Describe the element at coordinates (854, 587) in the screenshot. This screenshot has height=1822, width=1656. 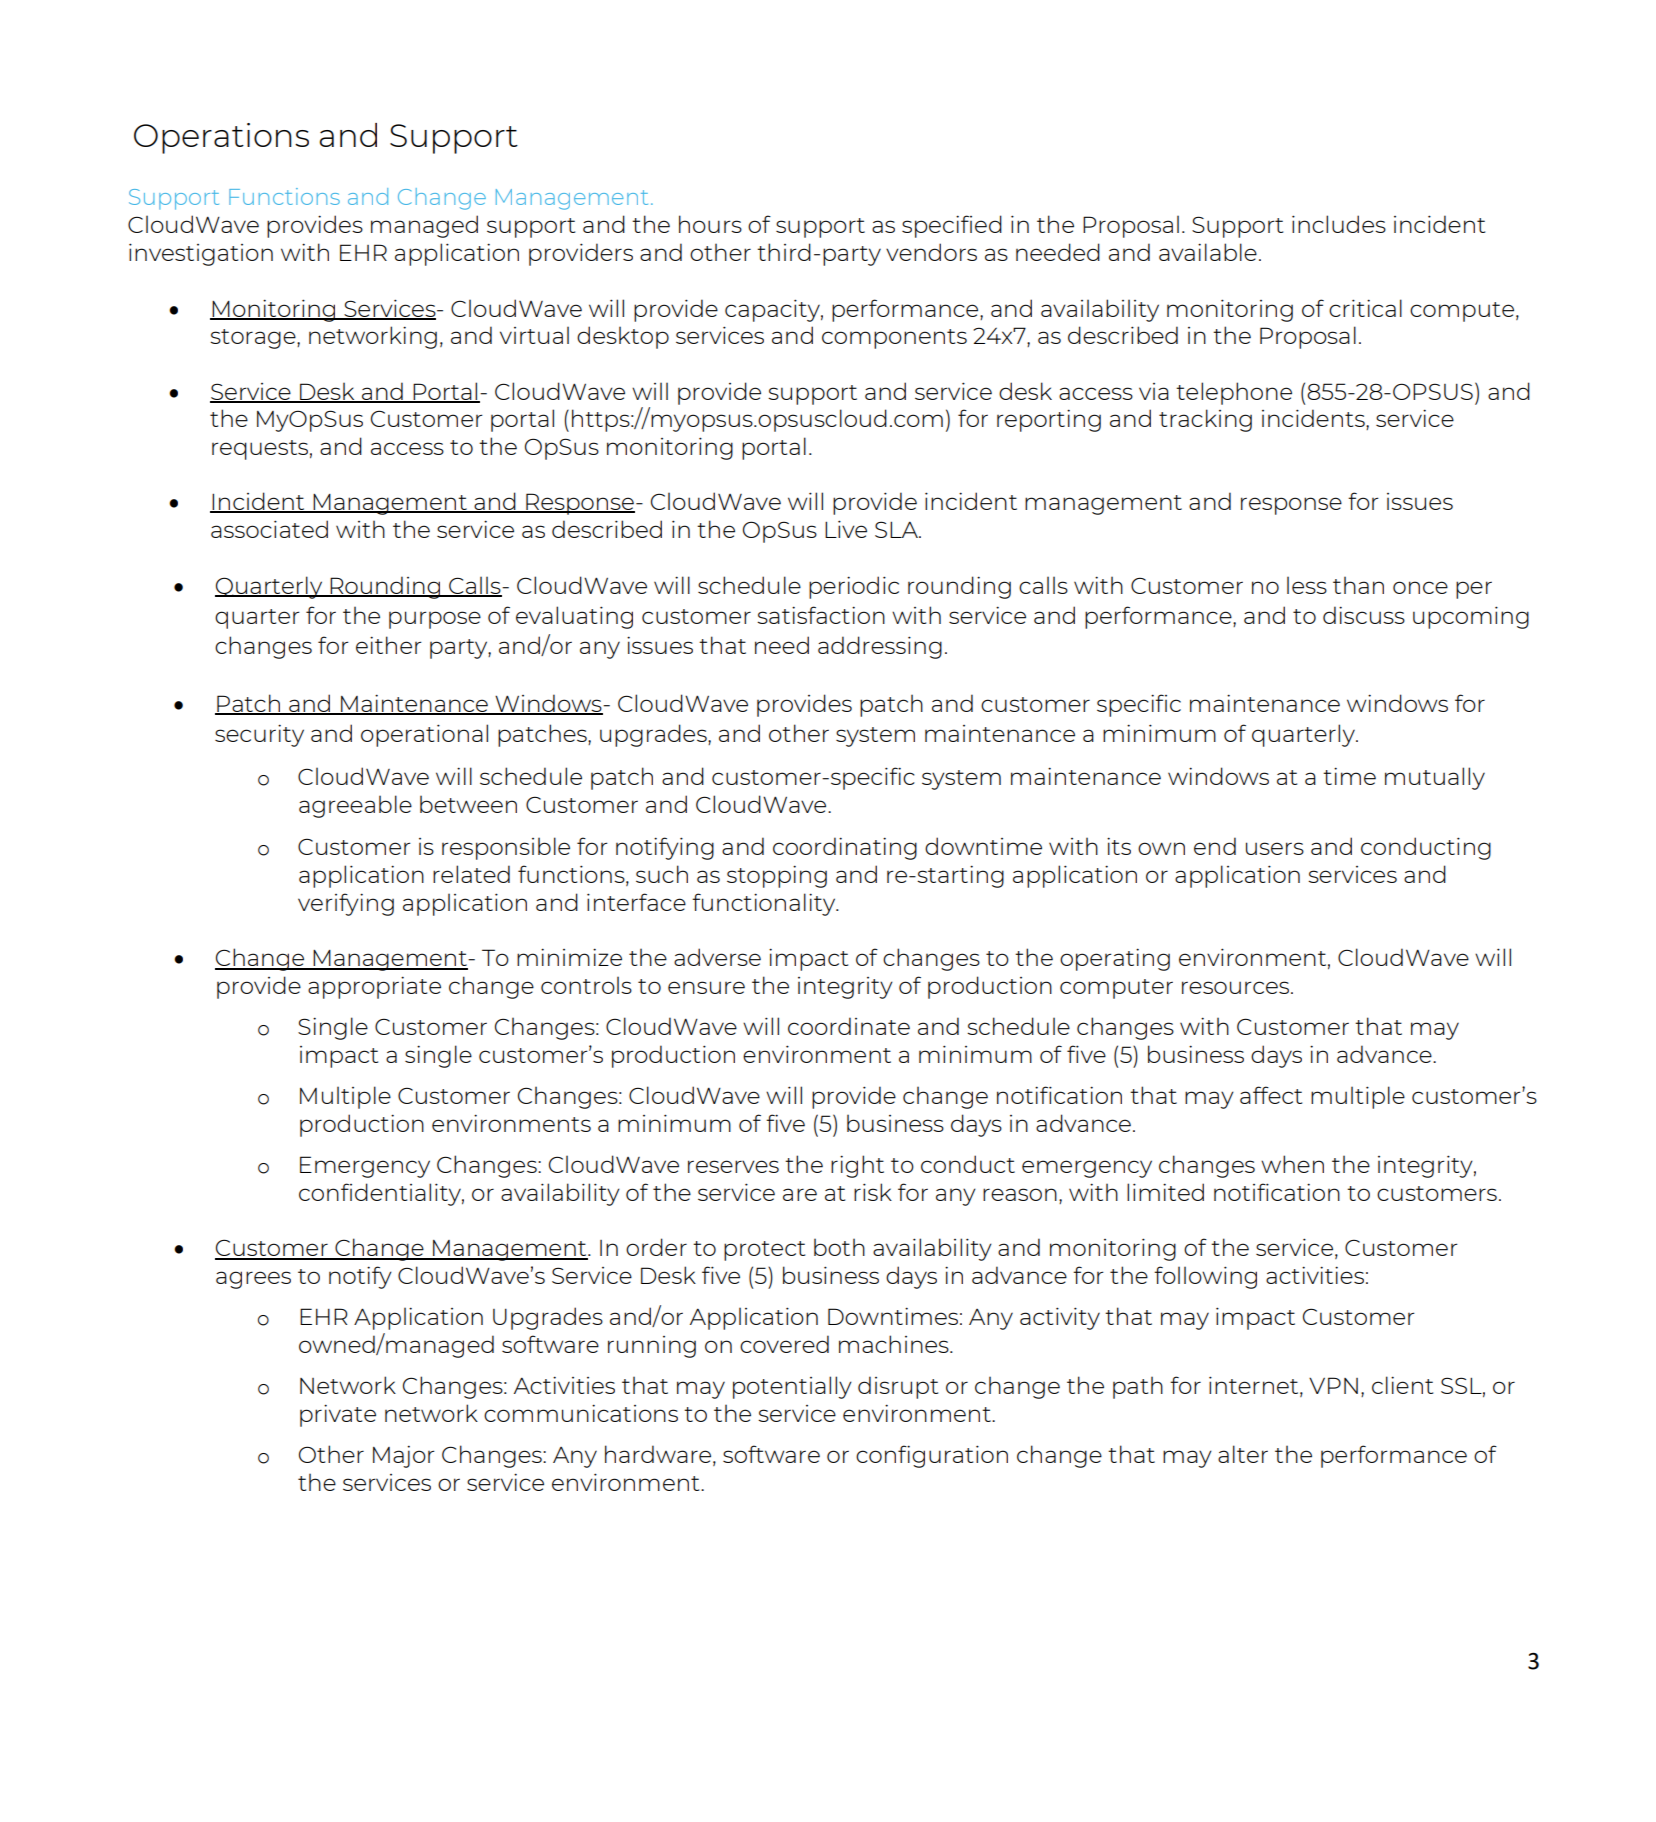
I see `periodic` at that location.
